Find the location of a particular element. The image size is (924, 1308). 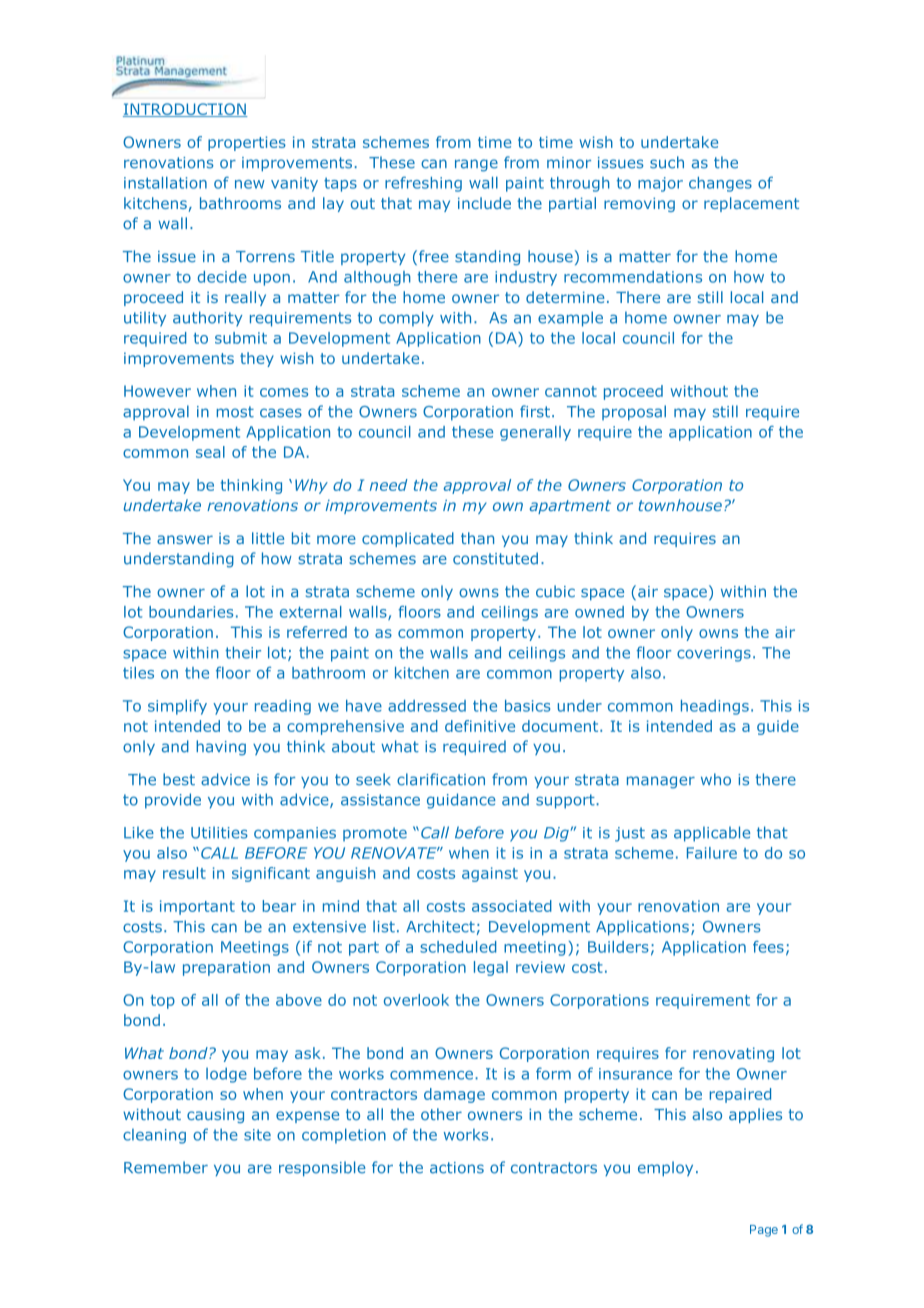

range is located at coordinates (476, 165).
